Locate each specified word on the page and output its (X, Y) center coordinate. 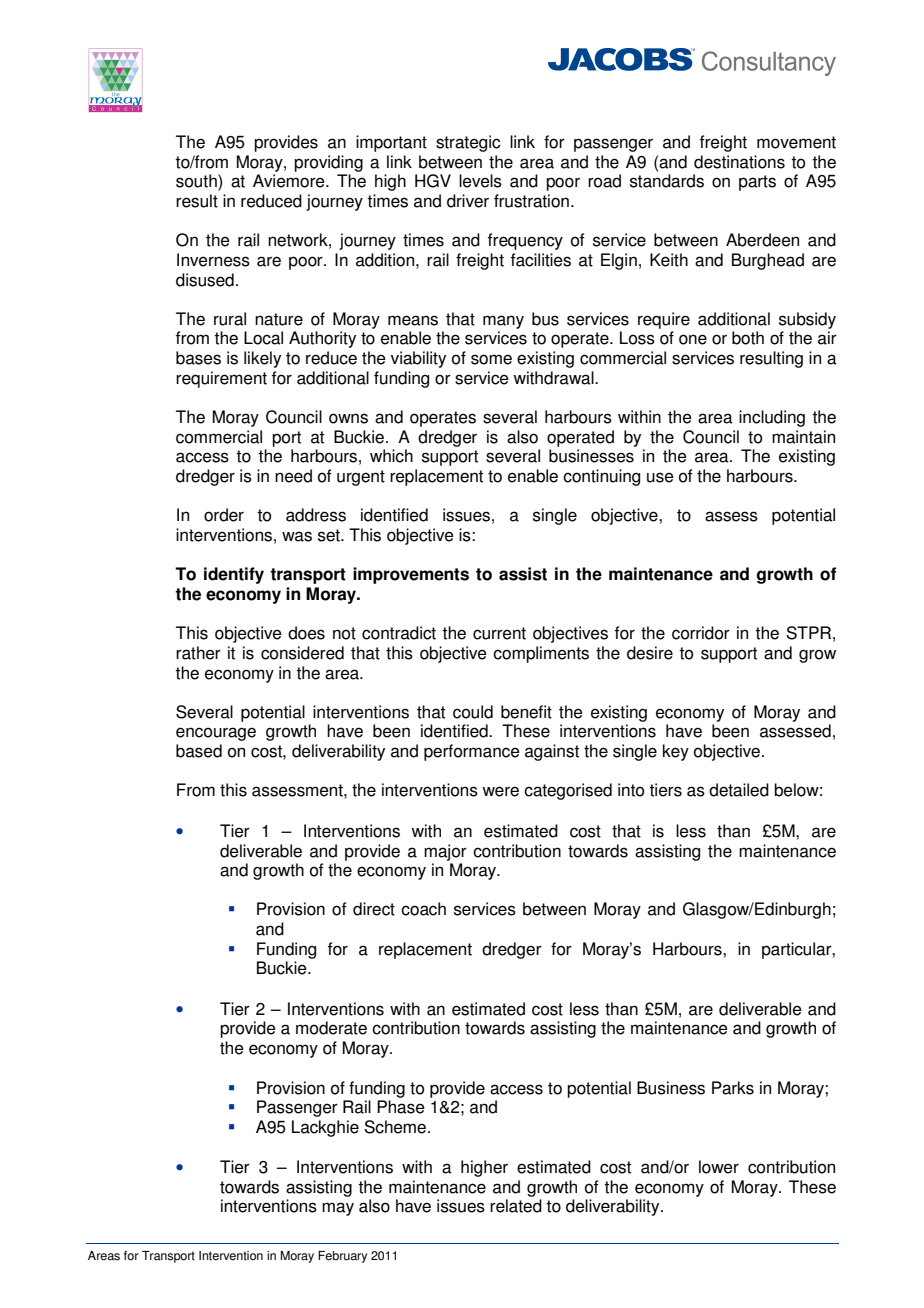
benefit (526, 712)
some (491, 359)
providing (328, 163)
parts (757, 183)
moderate (331, 1028)
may (338, 1209)
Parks (733, 1088)
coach (423, 909)
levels (480, 181)
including (772, 418)
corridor (701, 633)
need (293, 476)
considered (302, 653)
